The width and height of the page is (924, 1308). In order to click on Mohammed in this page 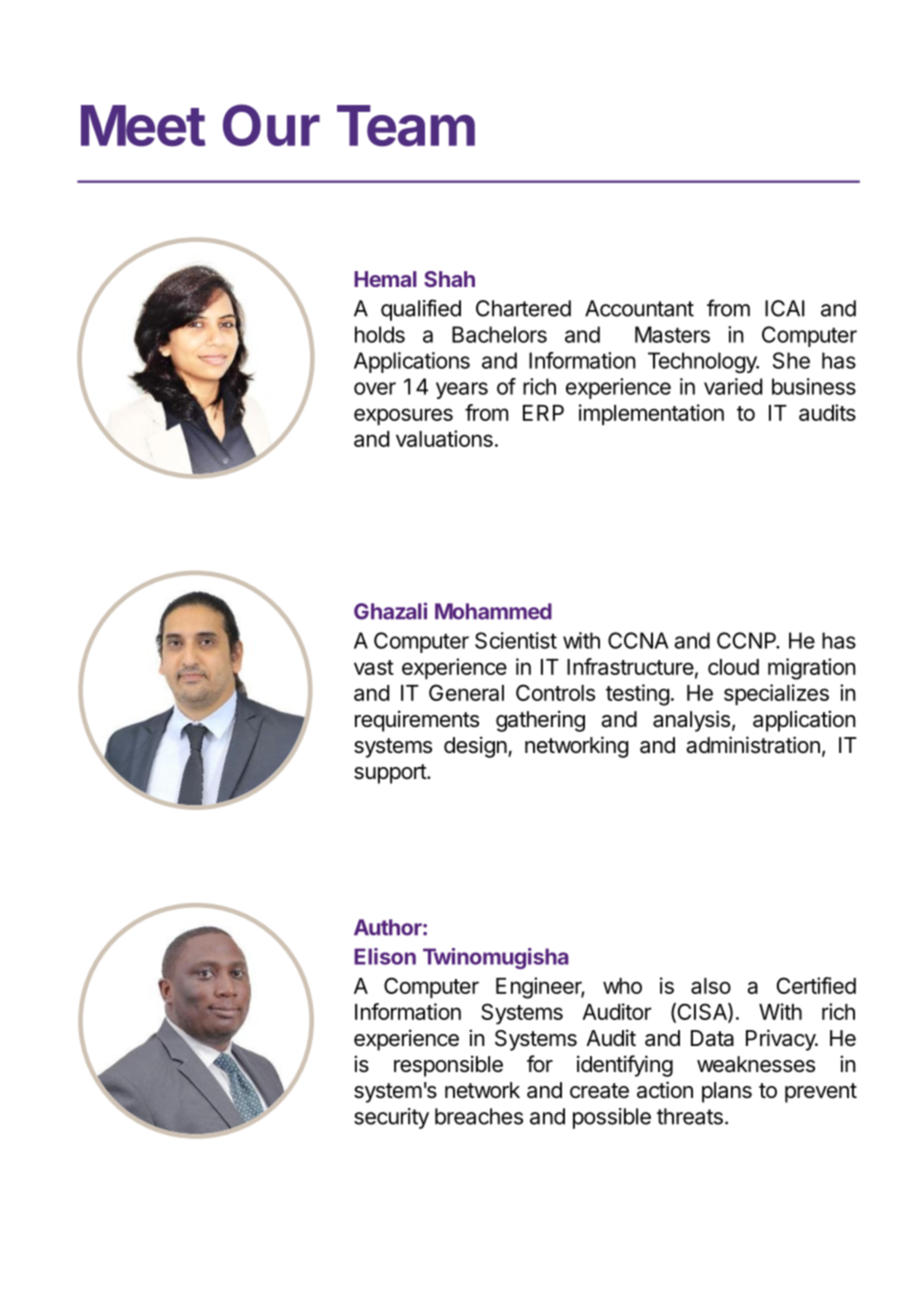, I will do `click(493, 611)`.
